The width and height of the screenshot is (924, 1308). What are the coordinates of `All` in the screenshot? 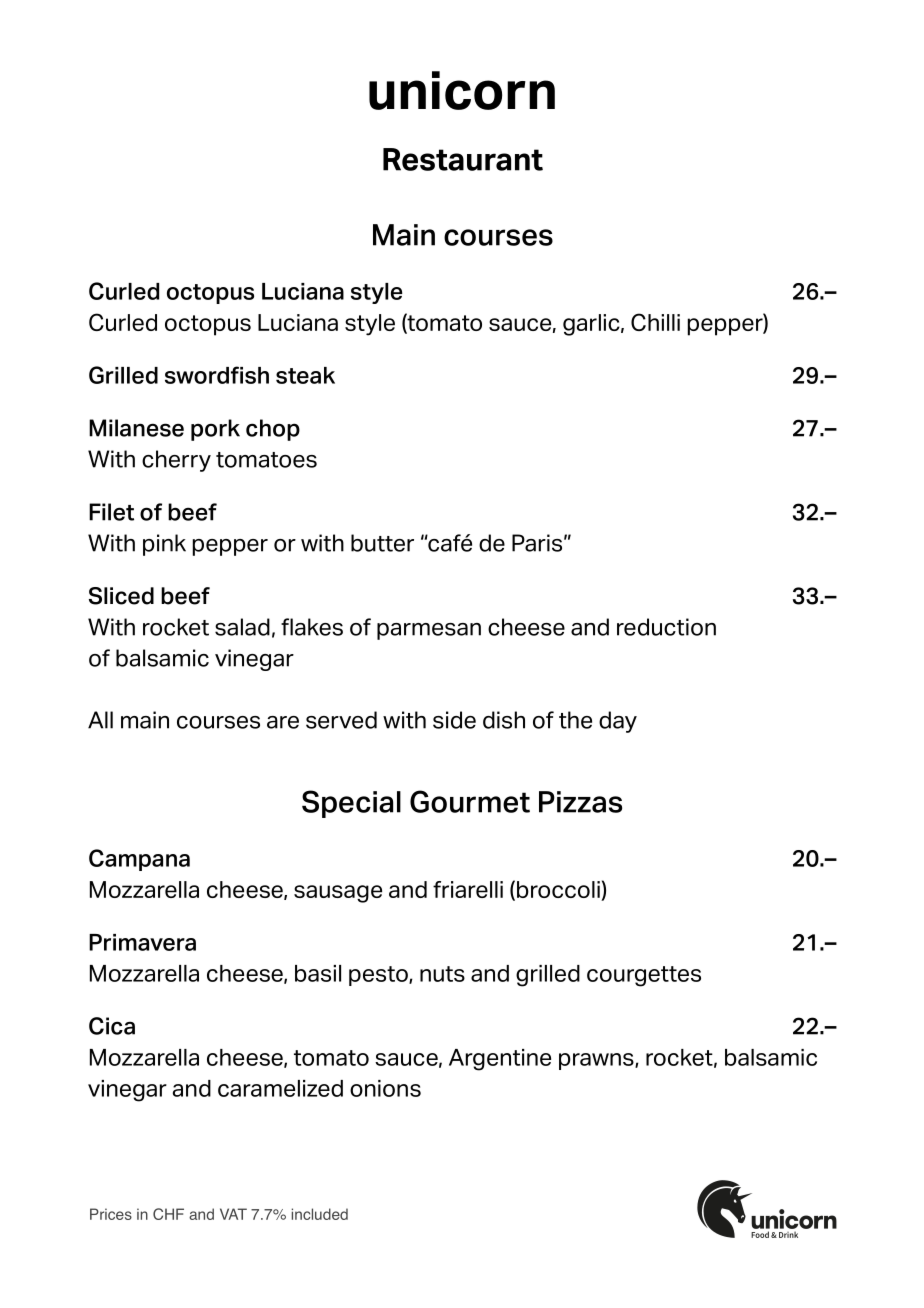 It's located at (100, 720).
